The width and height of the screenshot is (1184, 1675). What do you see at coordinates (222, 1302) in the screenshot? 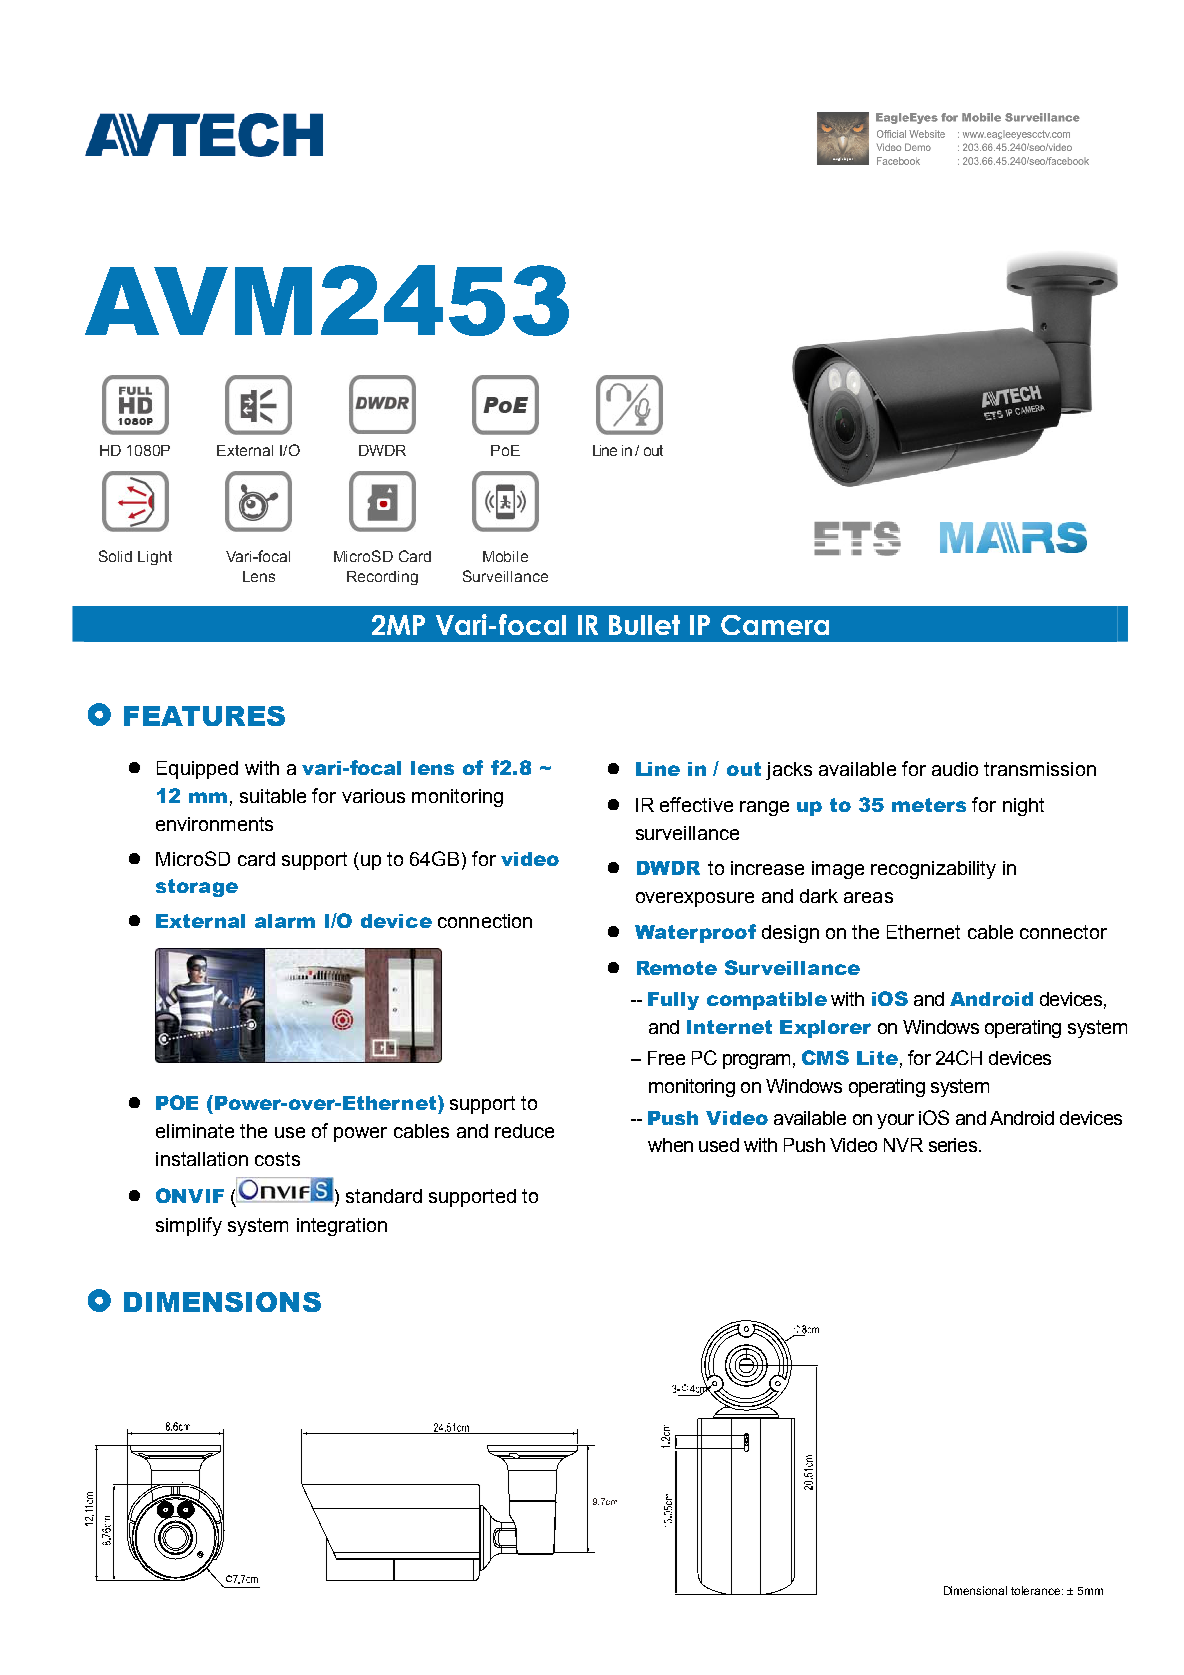
I see `DIMENSIONS` at bounding box center [222, 1302].
